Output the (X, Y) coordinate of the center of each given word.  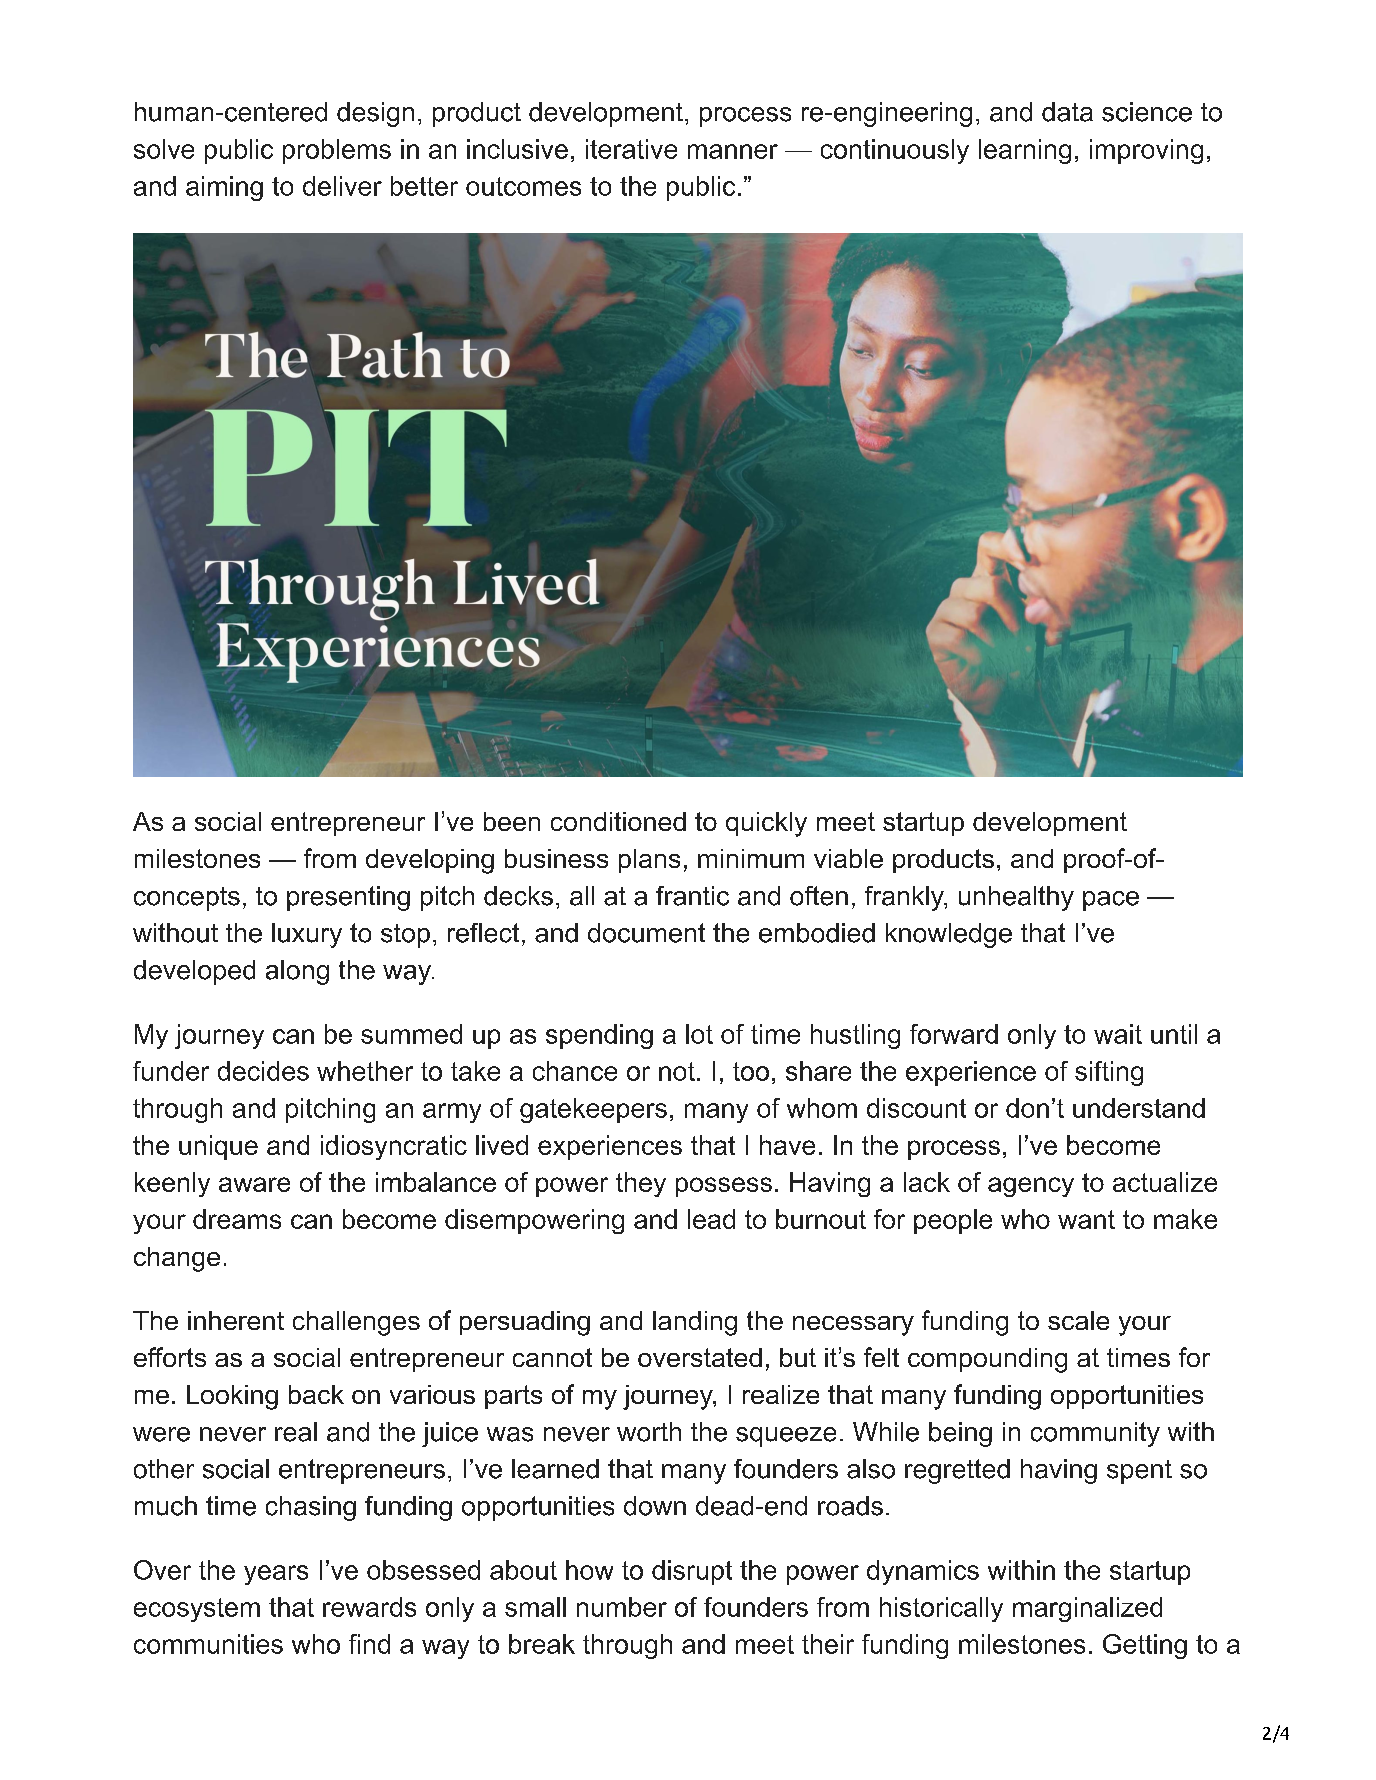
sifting (1109, 1073)
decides (263, 1071)
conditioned (618, 821)
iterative (631, 149)
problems (337, 151)
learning (1025, 151)
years (276, 1575)
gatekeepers (593, 1110)
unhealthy (1016, 898)
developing (430, 861)
